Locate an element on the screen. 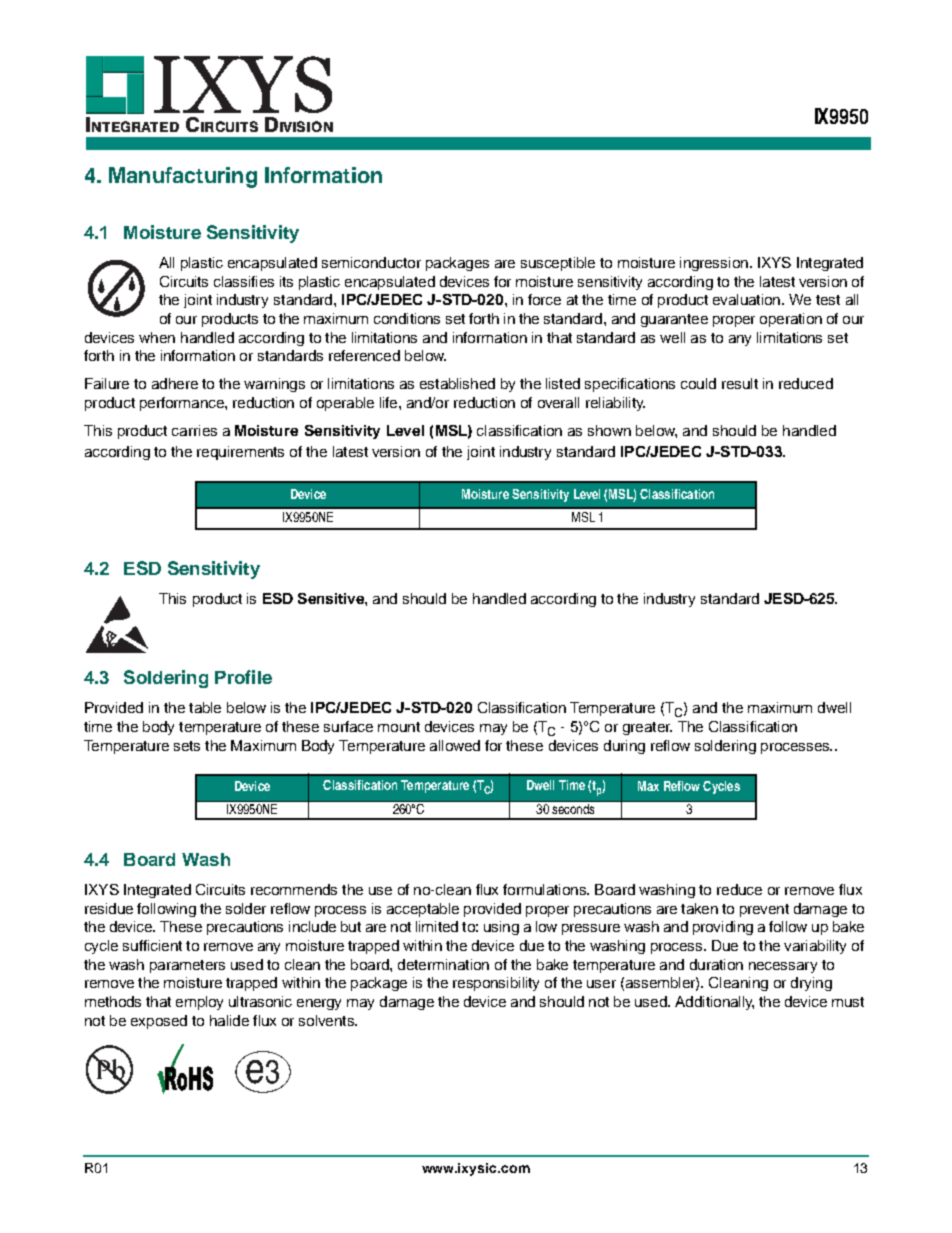 The height and width of the screenshot is (1233, 952). employ is located at coordinates (199, 1003).
